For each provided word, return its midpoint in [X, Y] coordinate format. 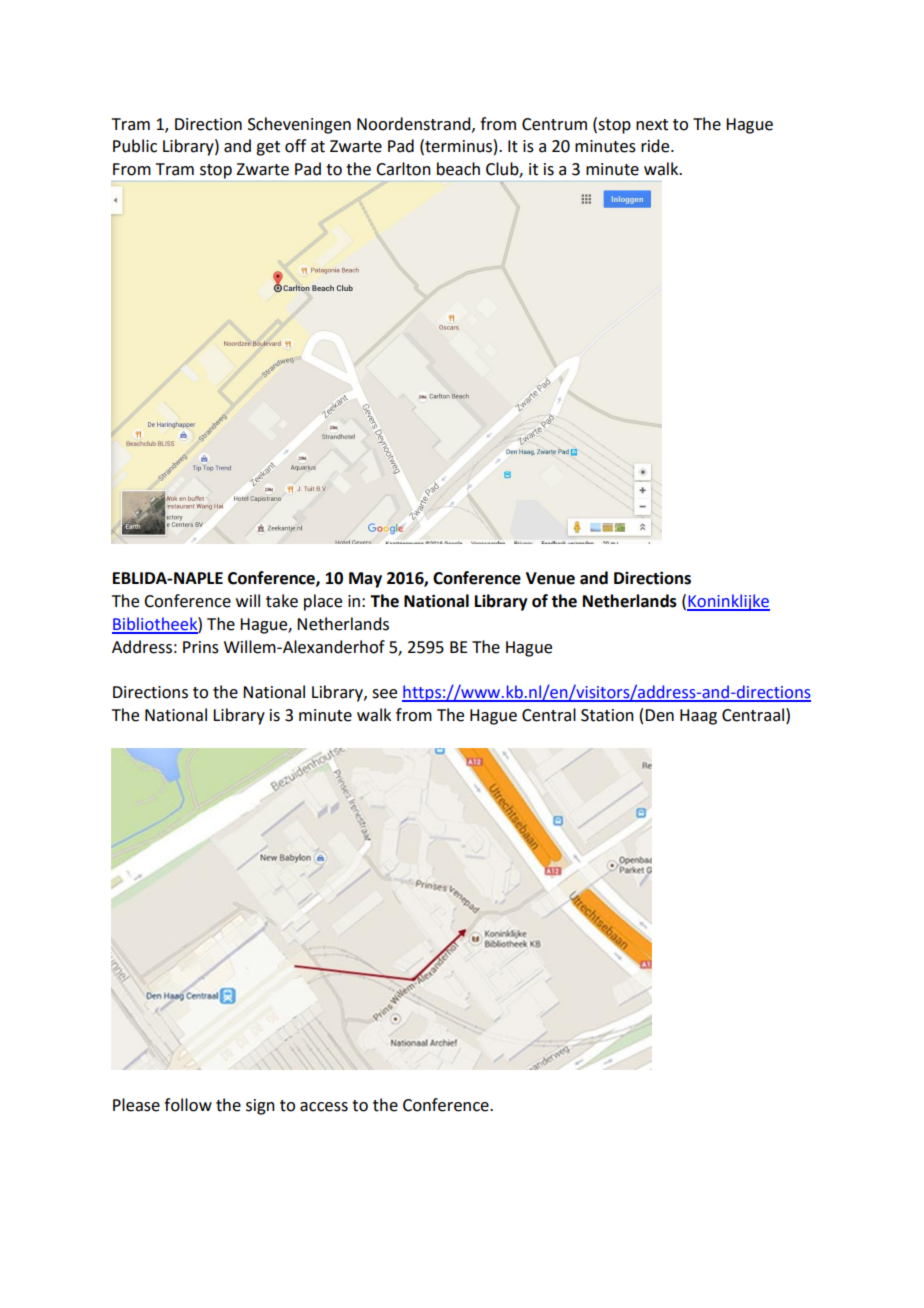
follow [188, 1105]
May [365, 580]
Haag [698, 717]
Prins [201, 647]
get [268, 148]
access [324, 1107]
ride [656, 146]
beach [458, 169]
